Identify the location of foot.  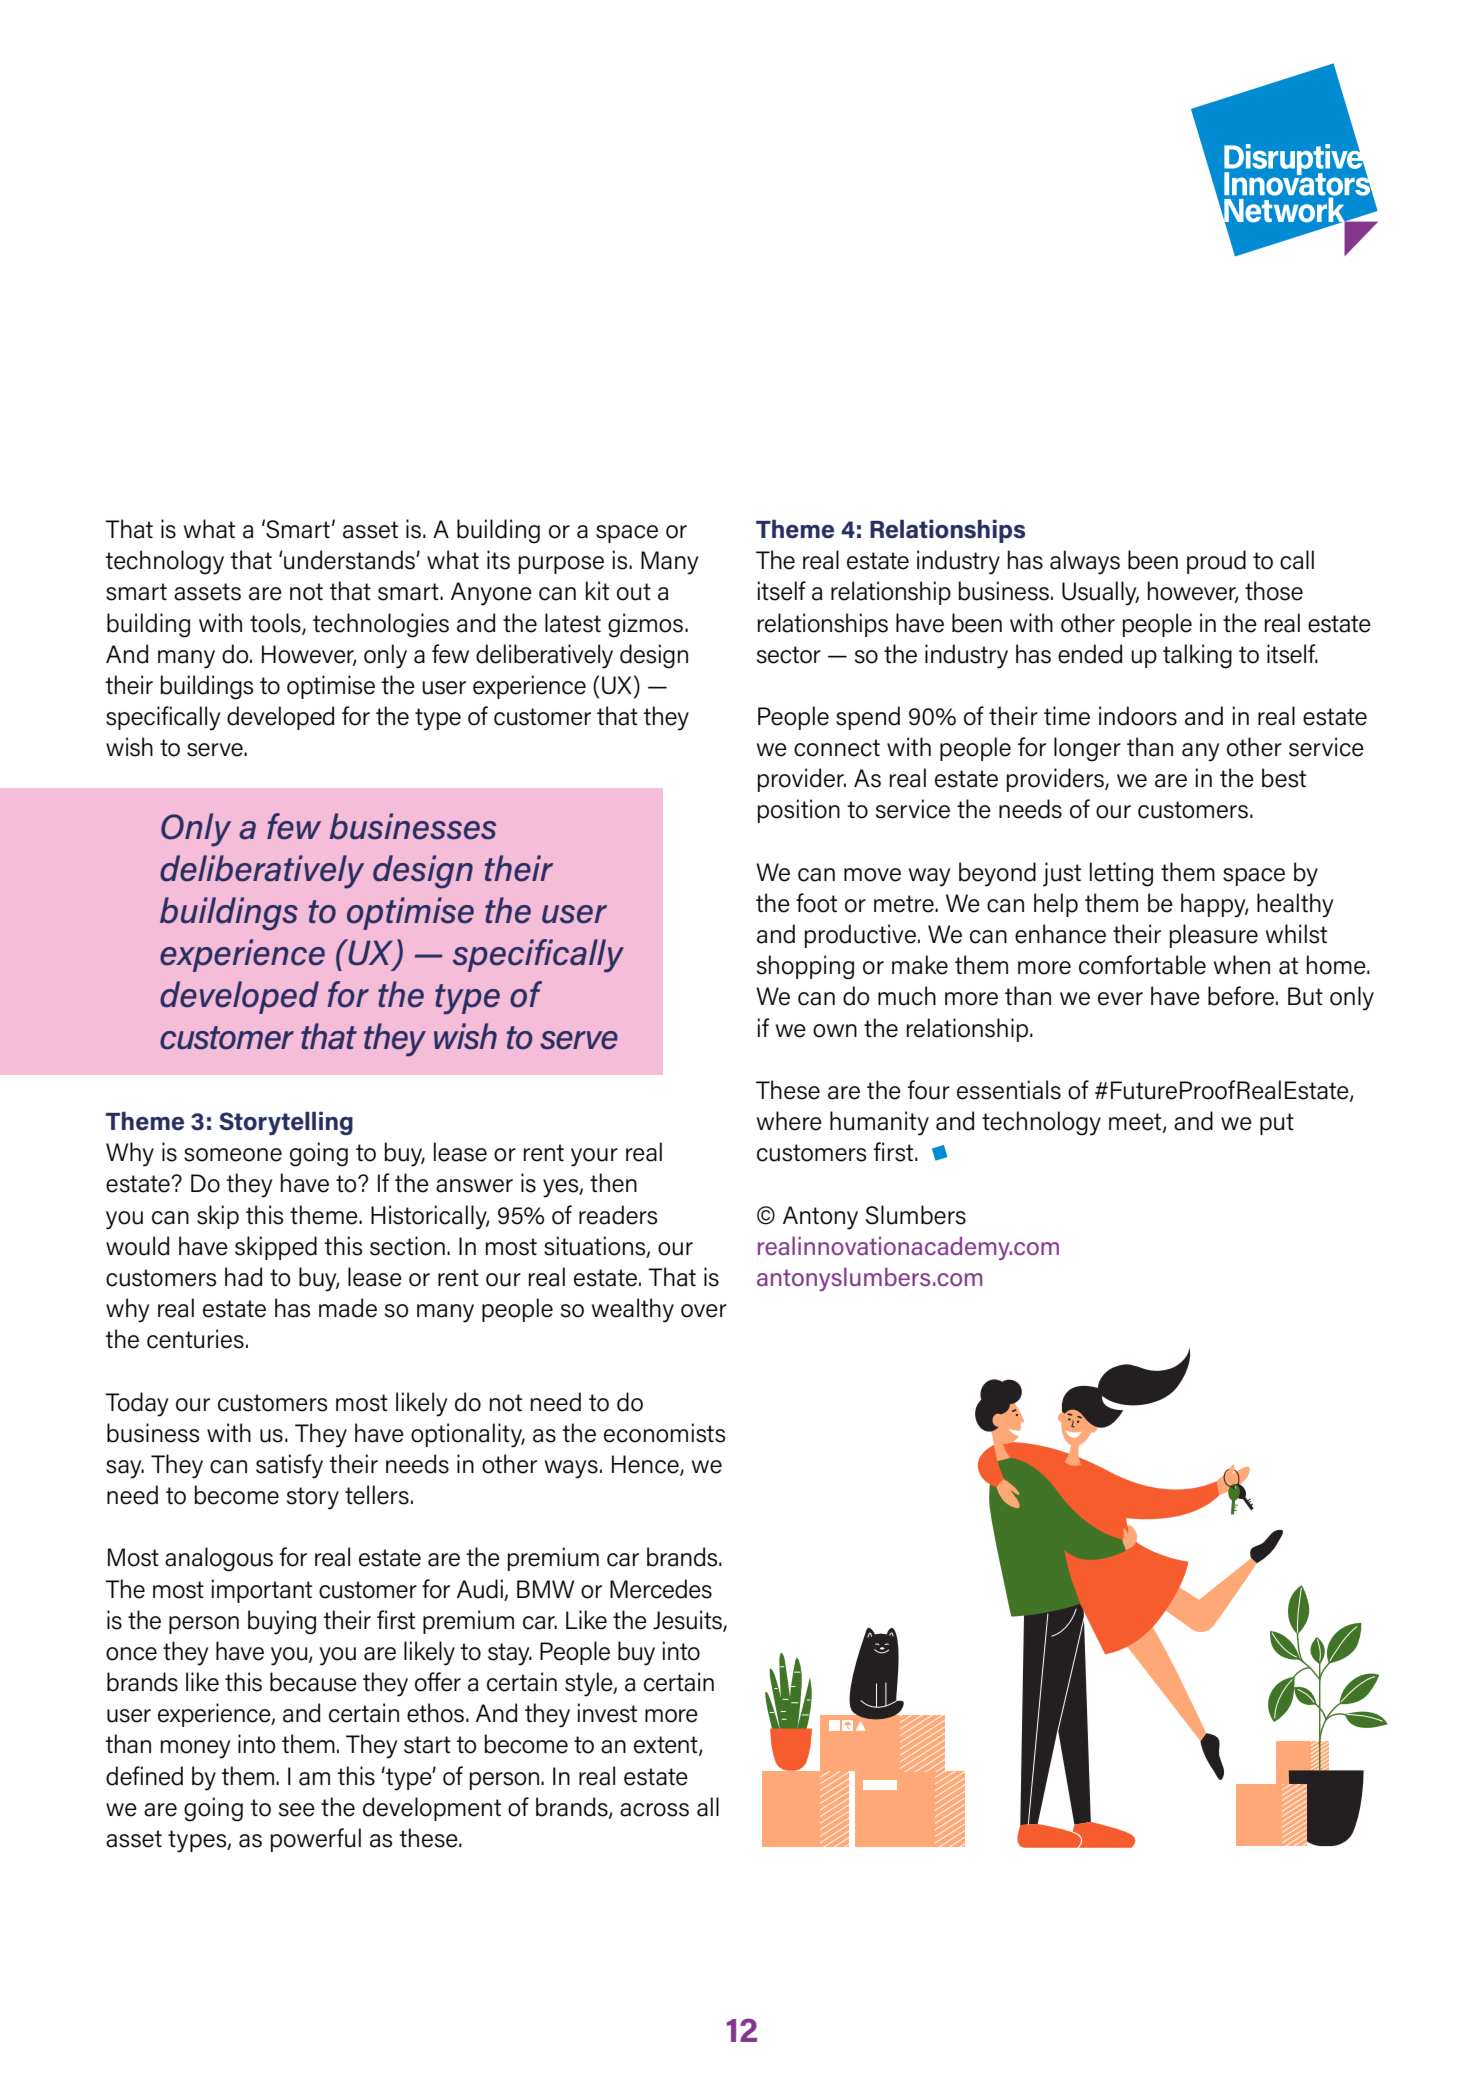
(816, 903).
